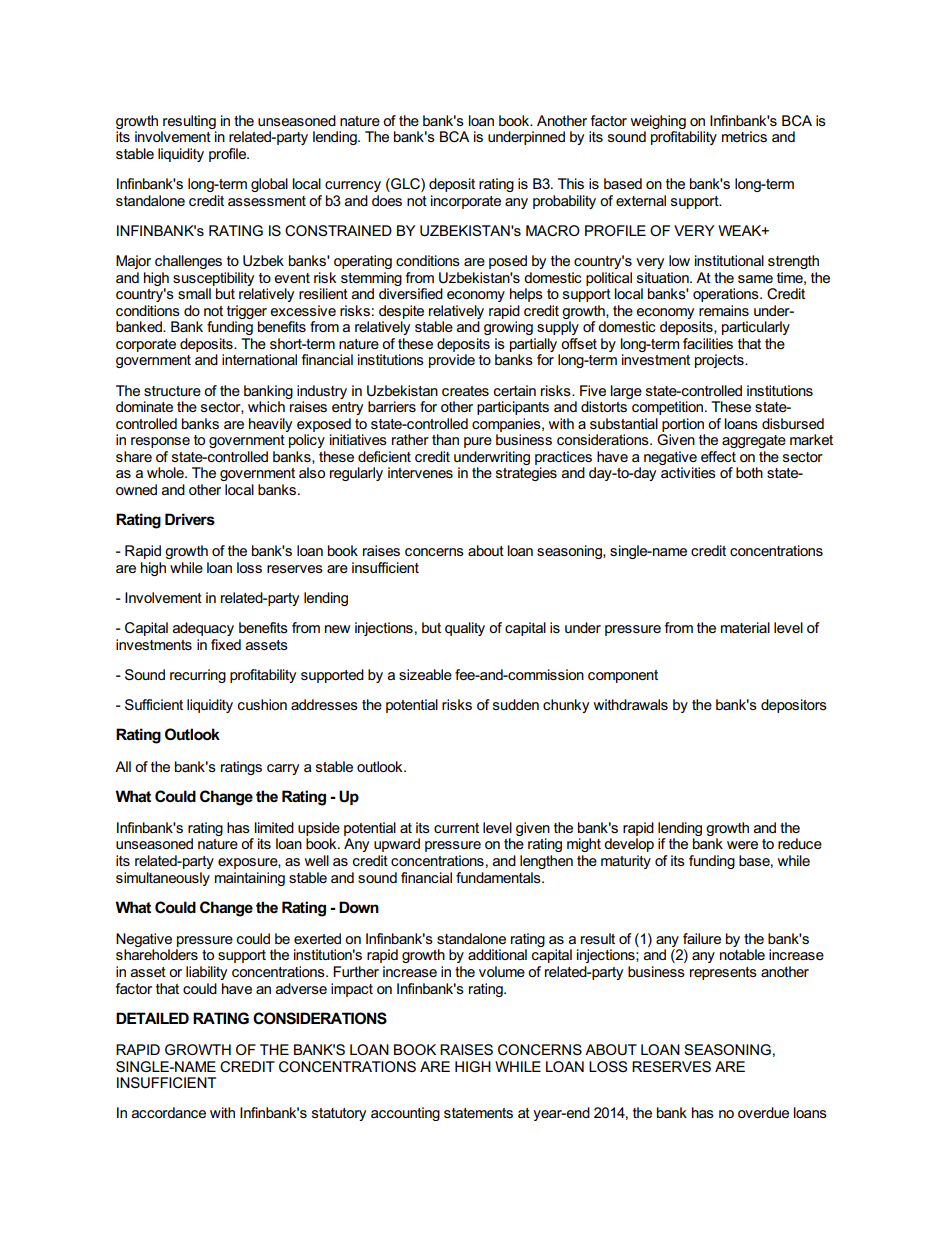 This page has height=1233, width=952. Describe the element at coordinates (465, 391) in the page. I see `creates` at that location.
